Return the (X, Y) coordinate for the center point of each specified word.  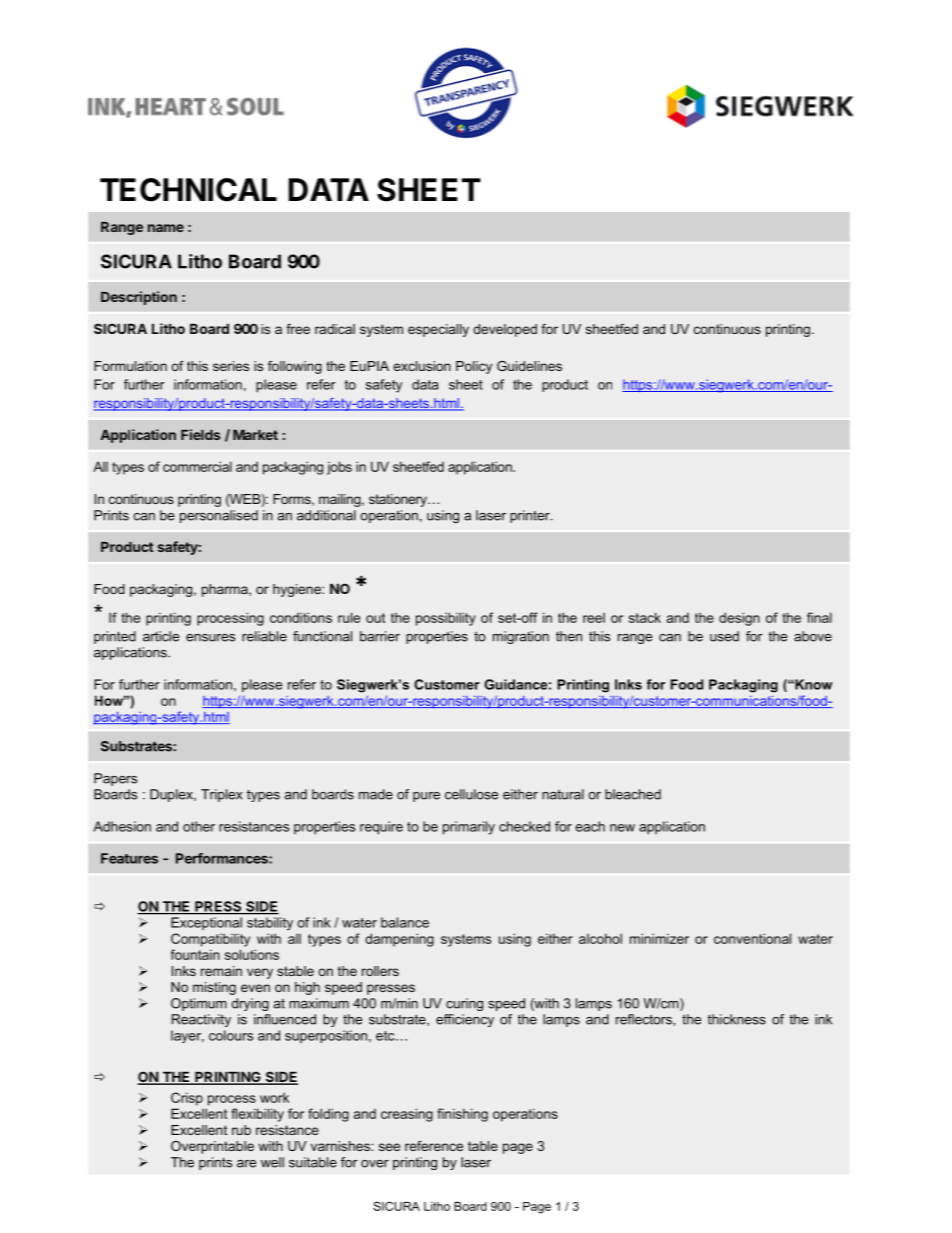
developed (505, 330)
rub (241, 1130)
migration (521, 637)
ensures (210, 638)
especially (438, 330)
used (724, 636)
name (166, 228)
